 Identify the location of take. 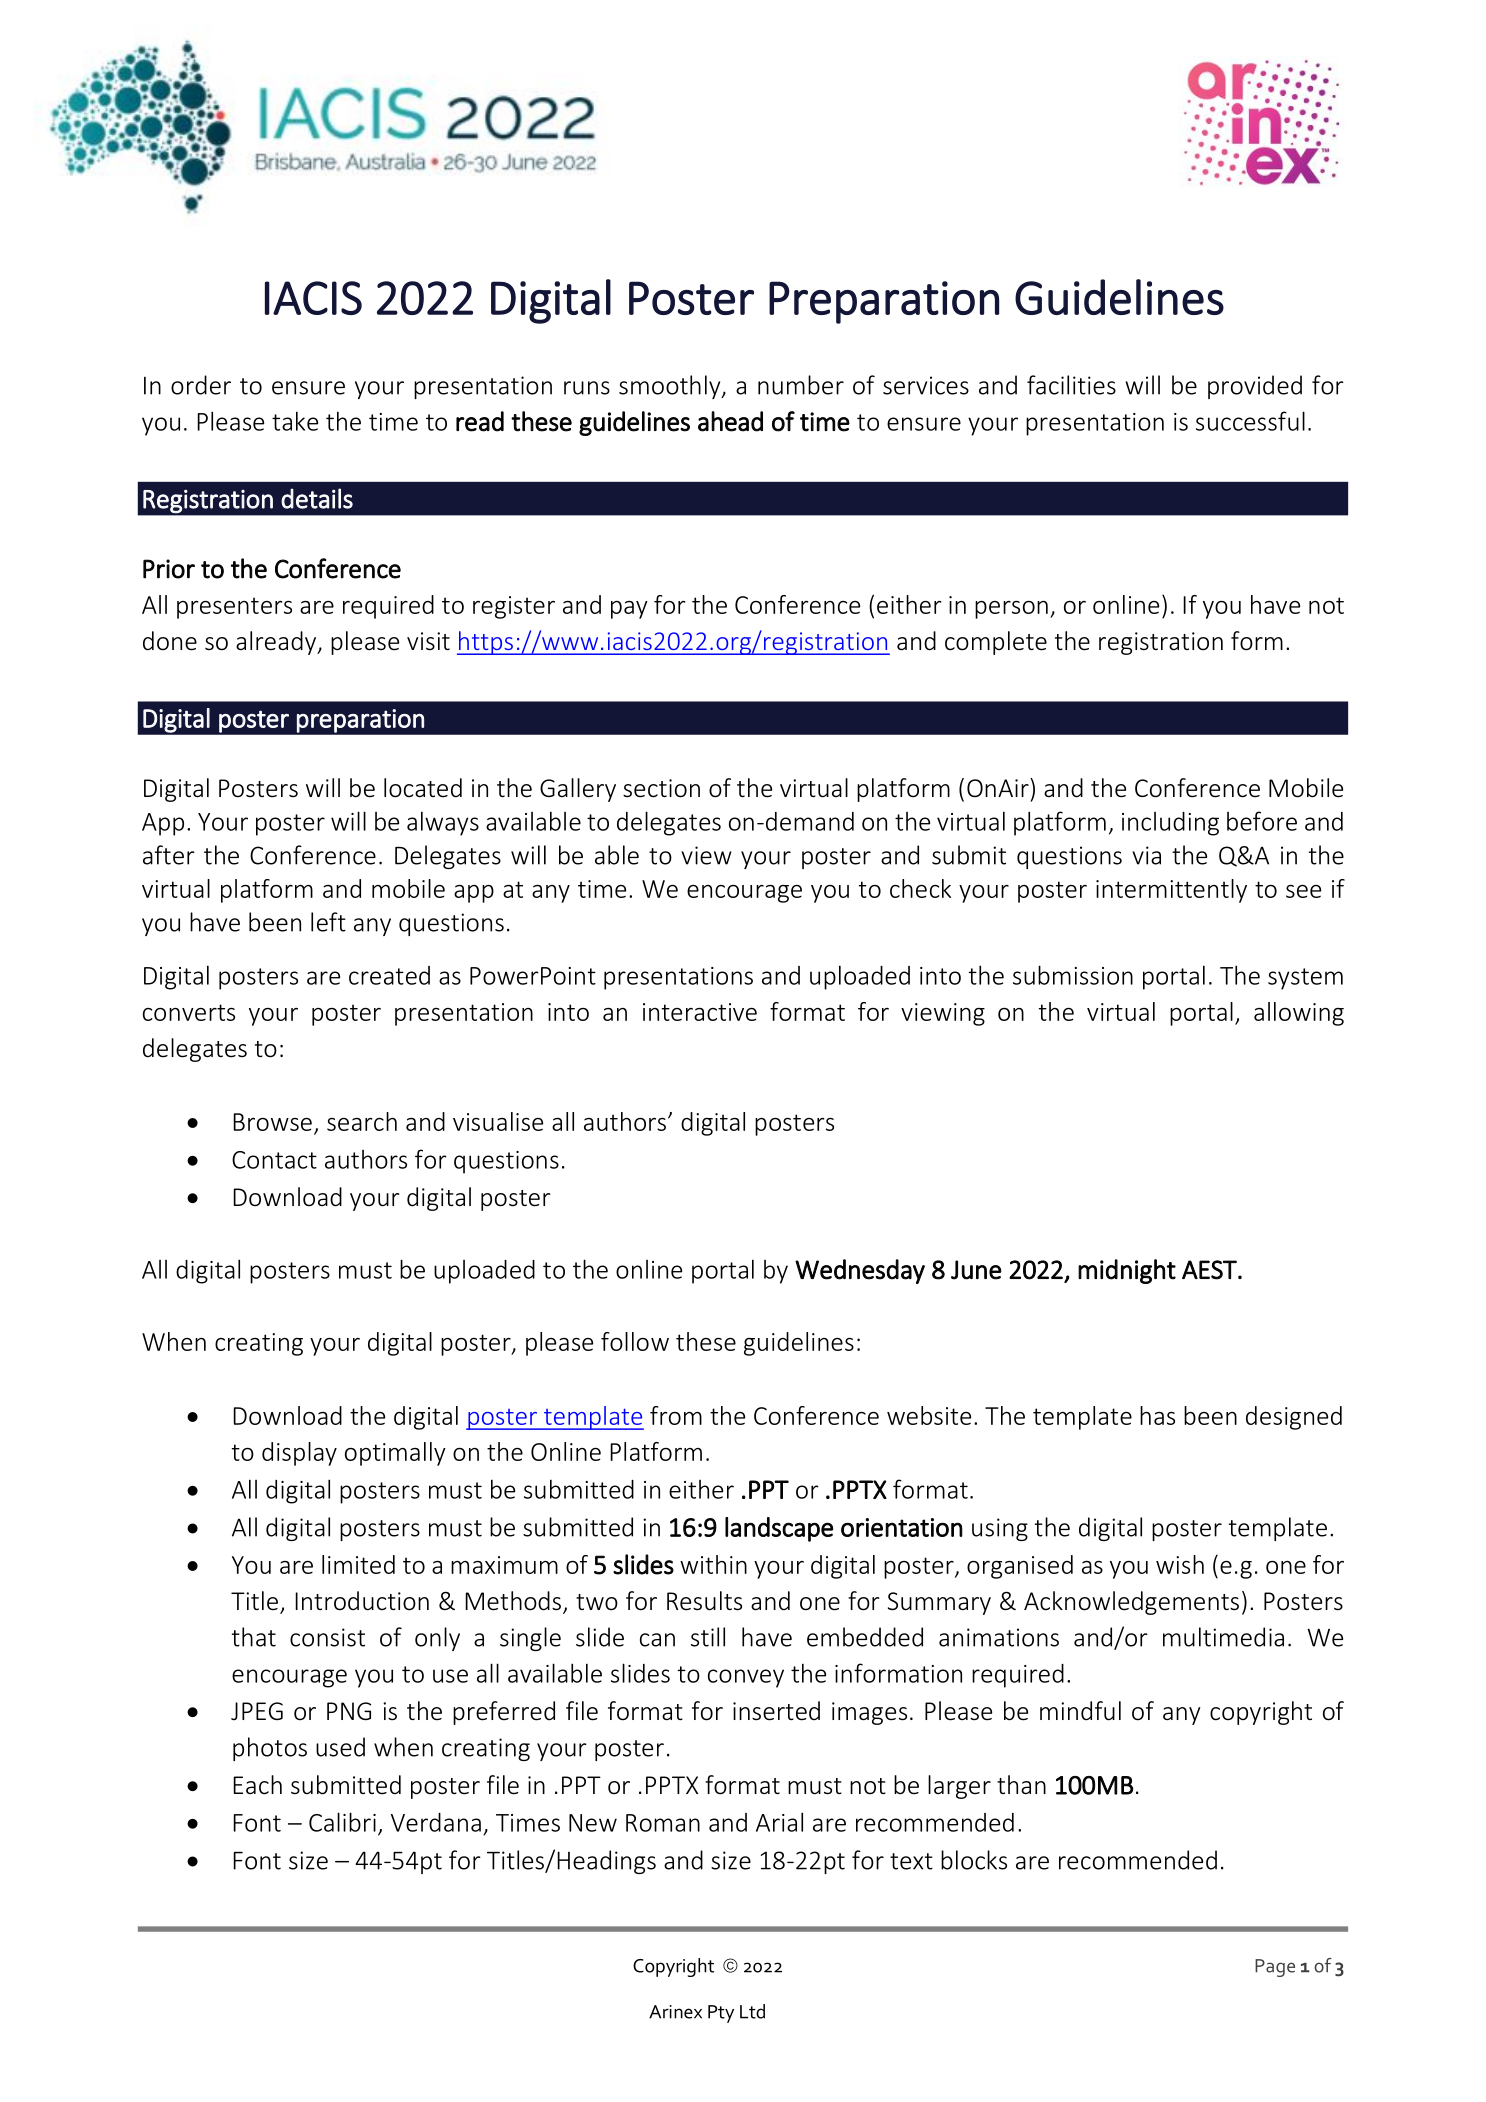
(295, 421).
